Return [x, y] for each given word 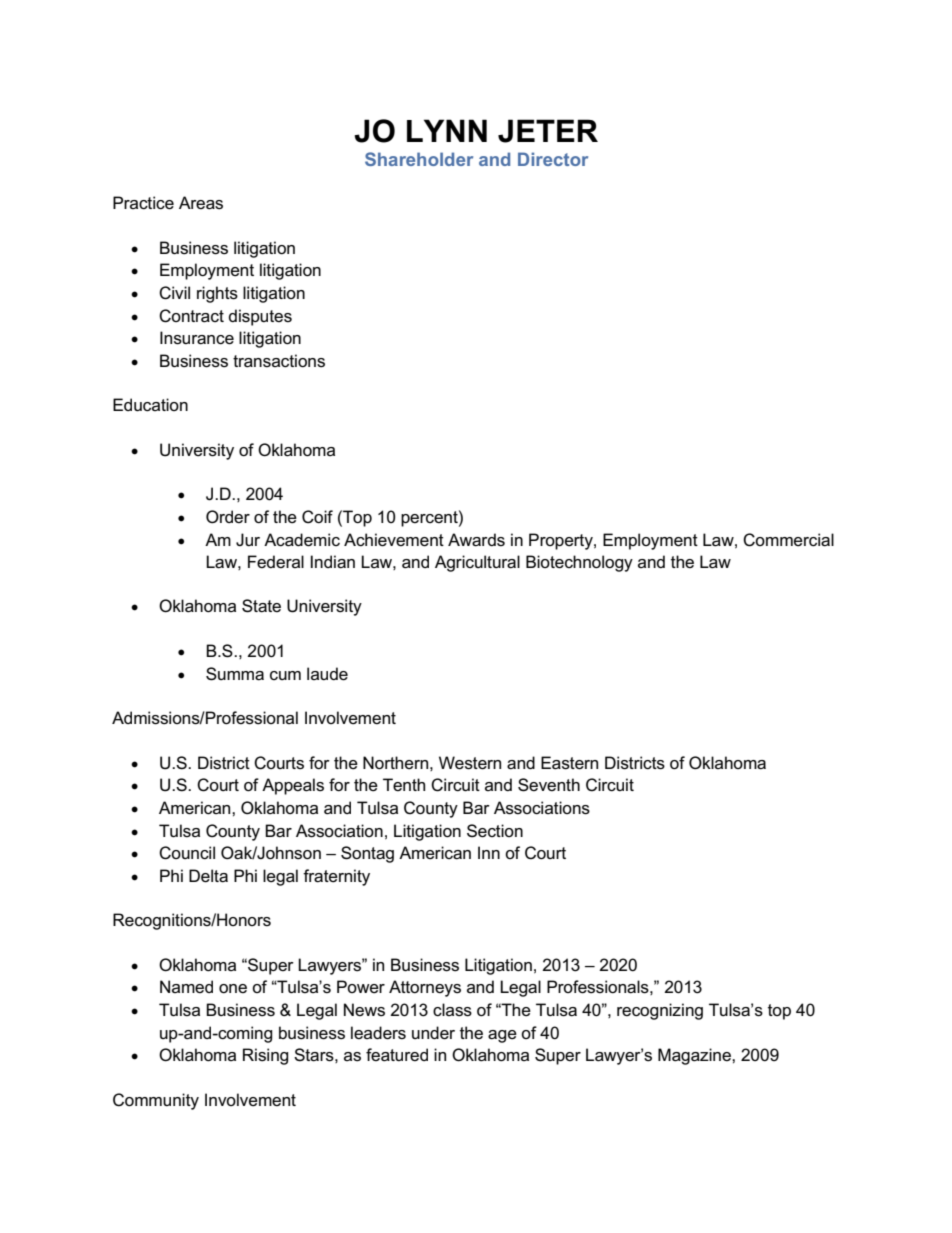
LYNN [447, 130]
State [261, 606]
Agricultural [477, 563]
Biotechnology [579, 563]
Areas [201, 203]
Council [187, 853]
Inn [489, 852]
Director [553, 159]
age [502, 1036]
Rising [266, 1056]
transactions [279, 361]
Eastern [569, 763]
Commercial [788, 540]
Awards [476, 540]
